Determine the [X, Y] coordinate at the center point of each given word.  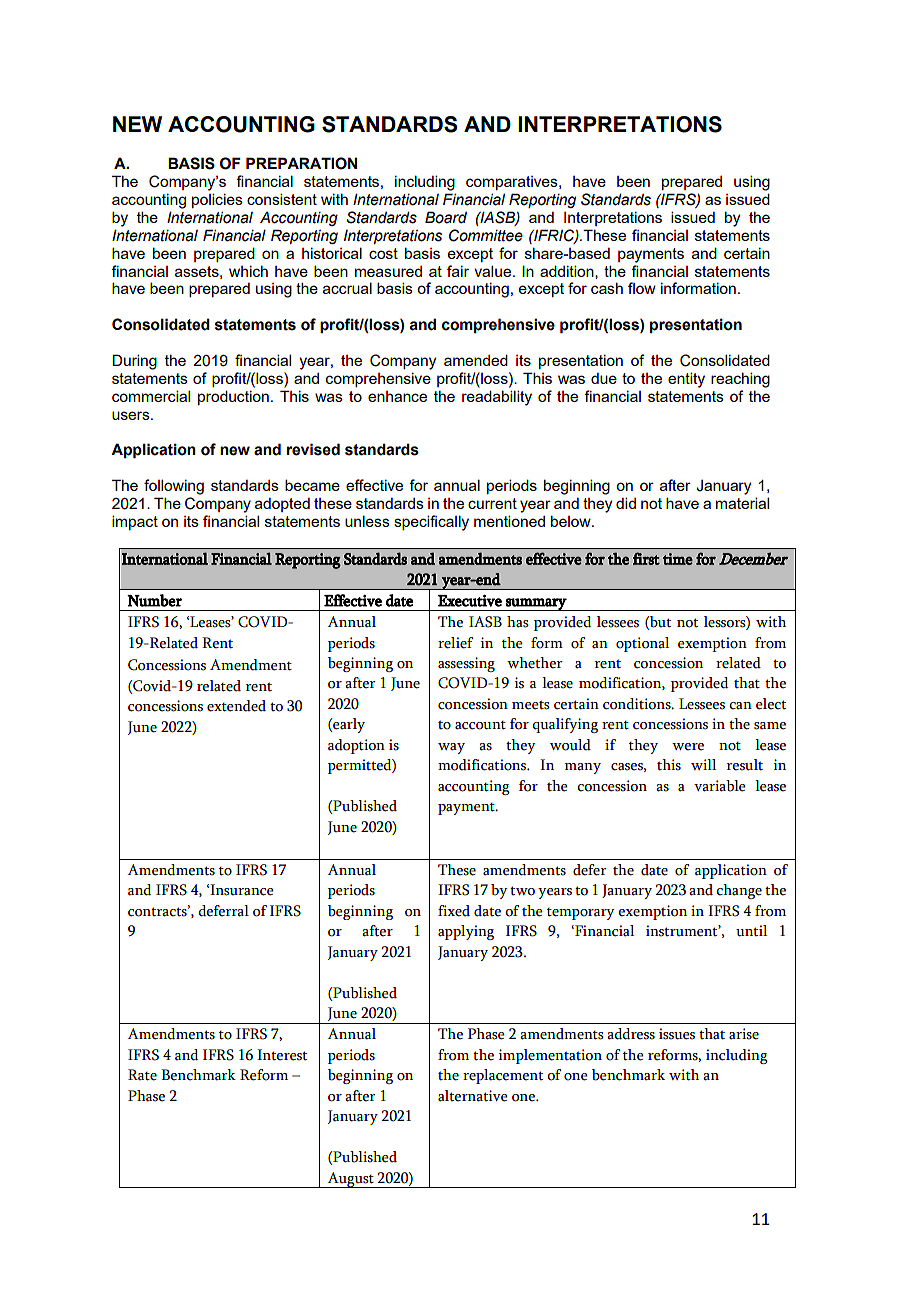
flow [642, 288]
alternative [473, 1096]
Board [446, 217]
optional [642, 644]
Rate [142, 1075]
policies [217, 200]
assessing [466, 664]
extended [236, 706]
